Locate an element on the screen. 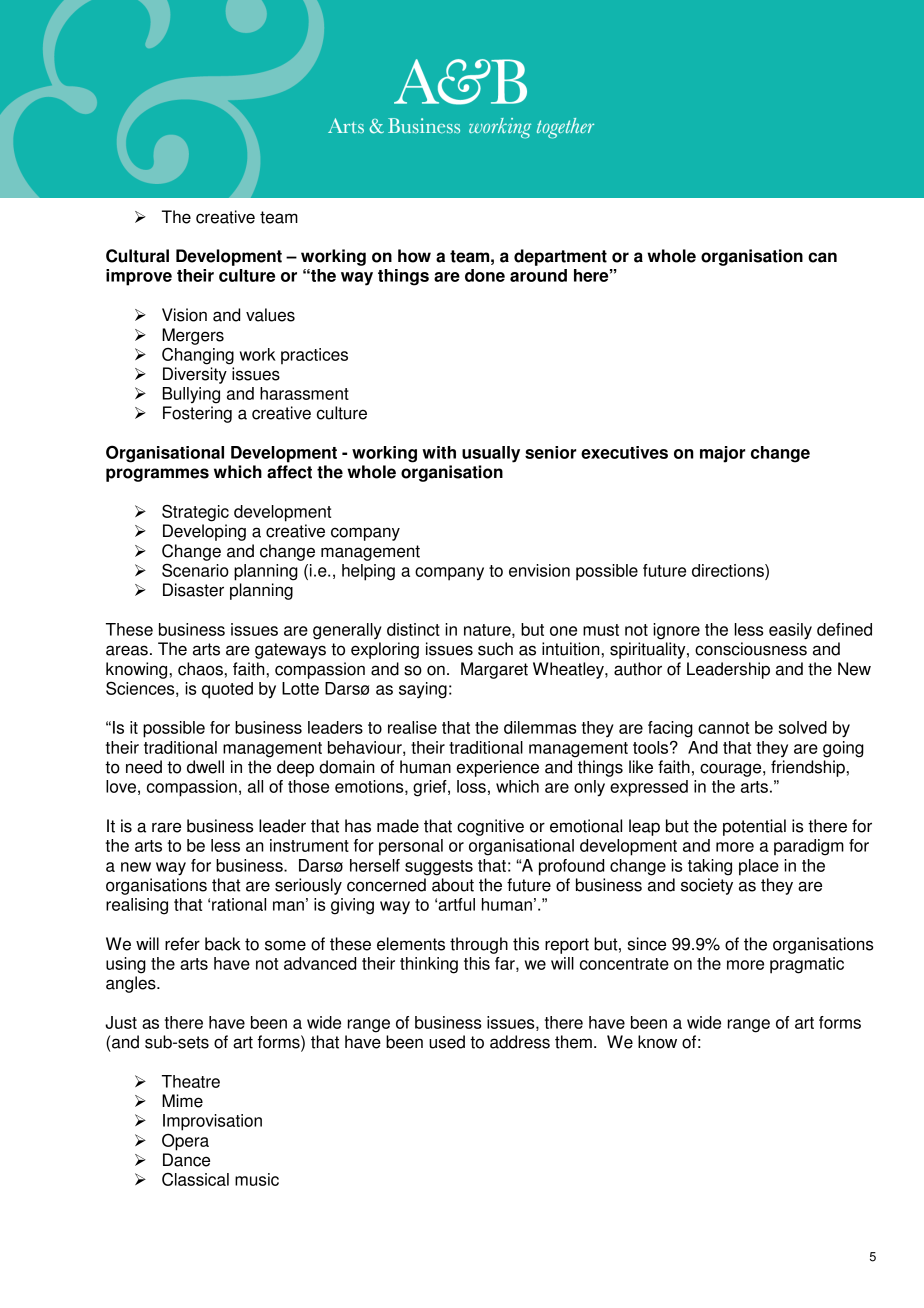 Image resolution: width=924 pixels, height=1308 pixels. suggests is located at coordinates (439, 868).
